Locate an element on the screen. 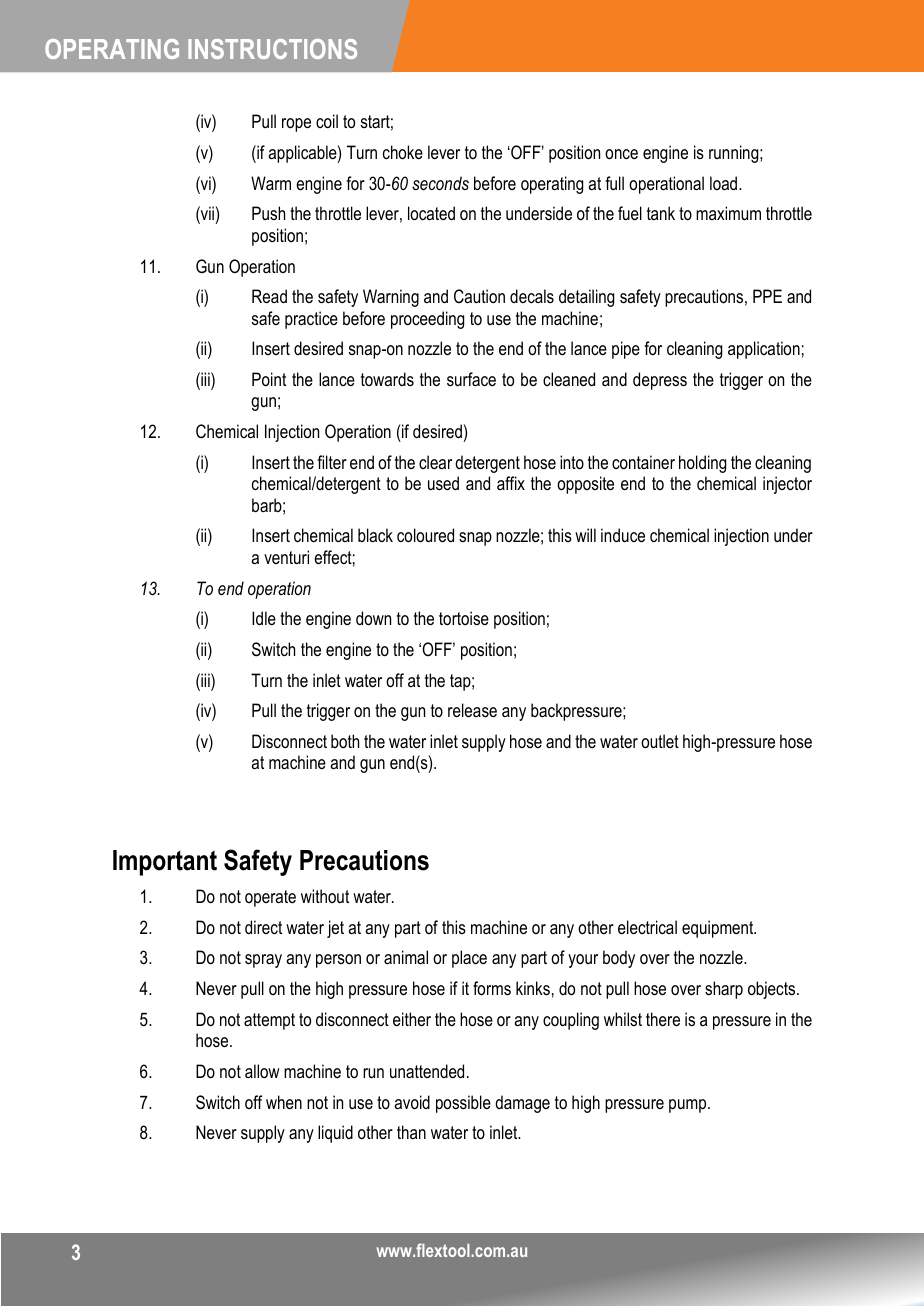  choke is located at coordinates (403, 152).
